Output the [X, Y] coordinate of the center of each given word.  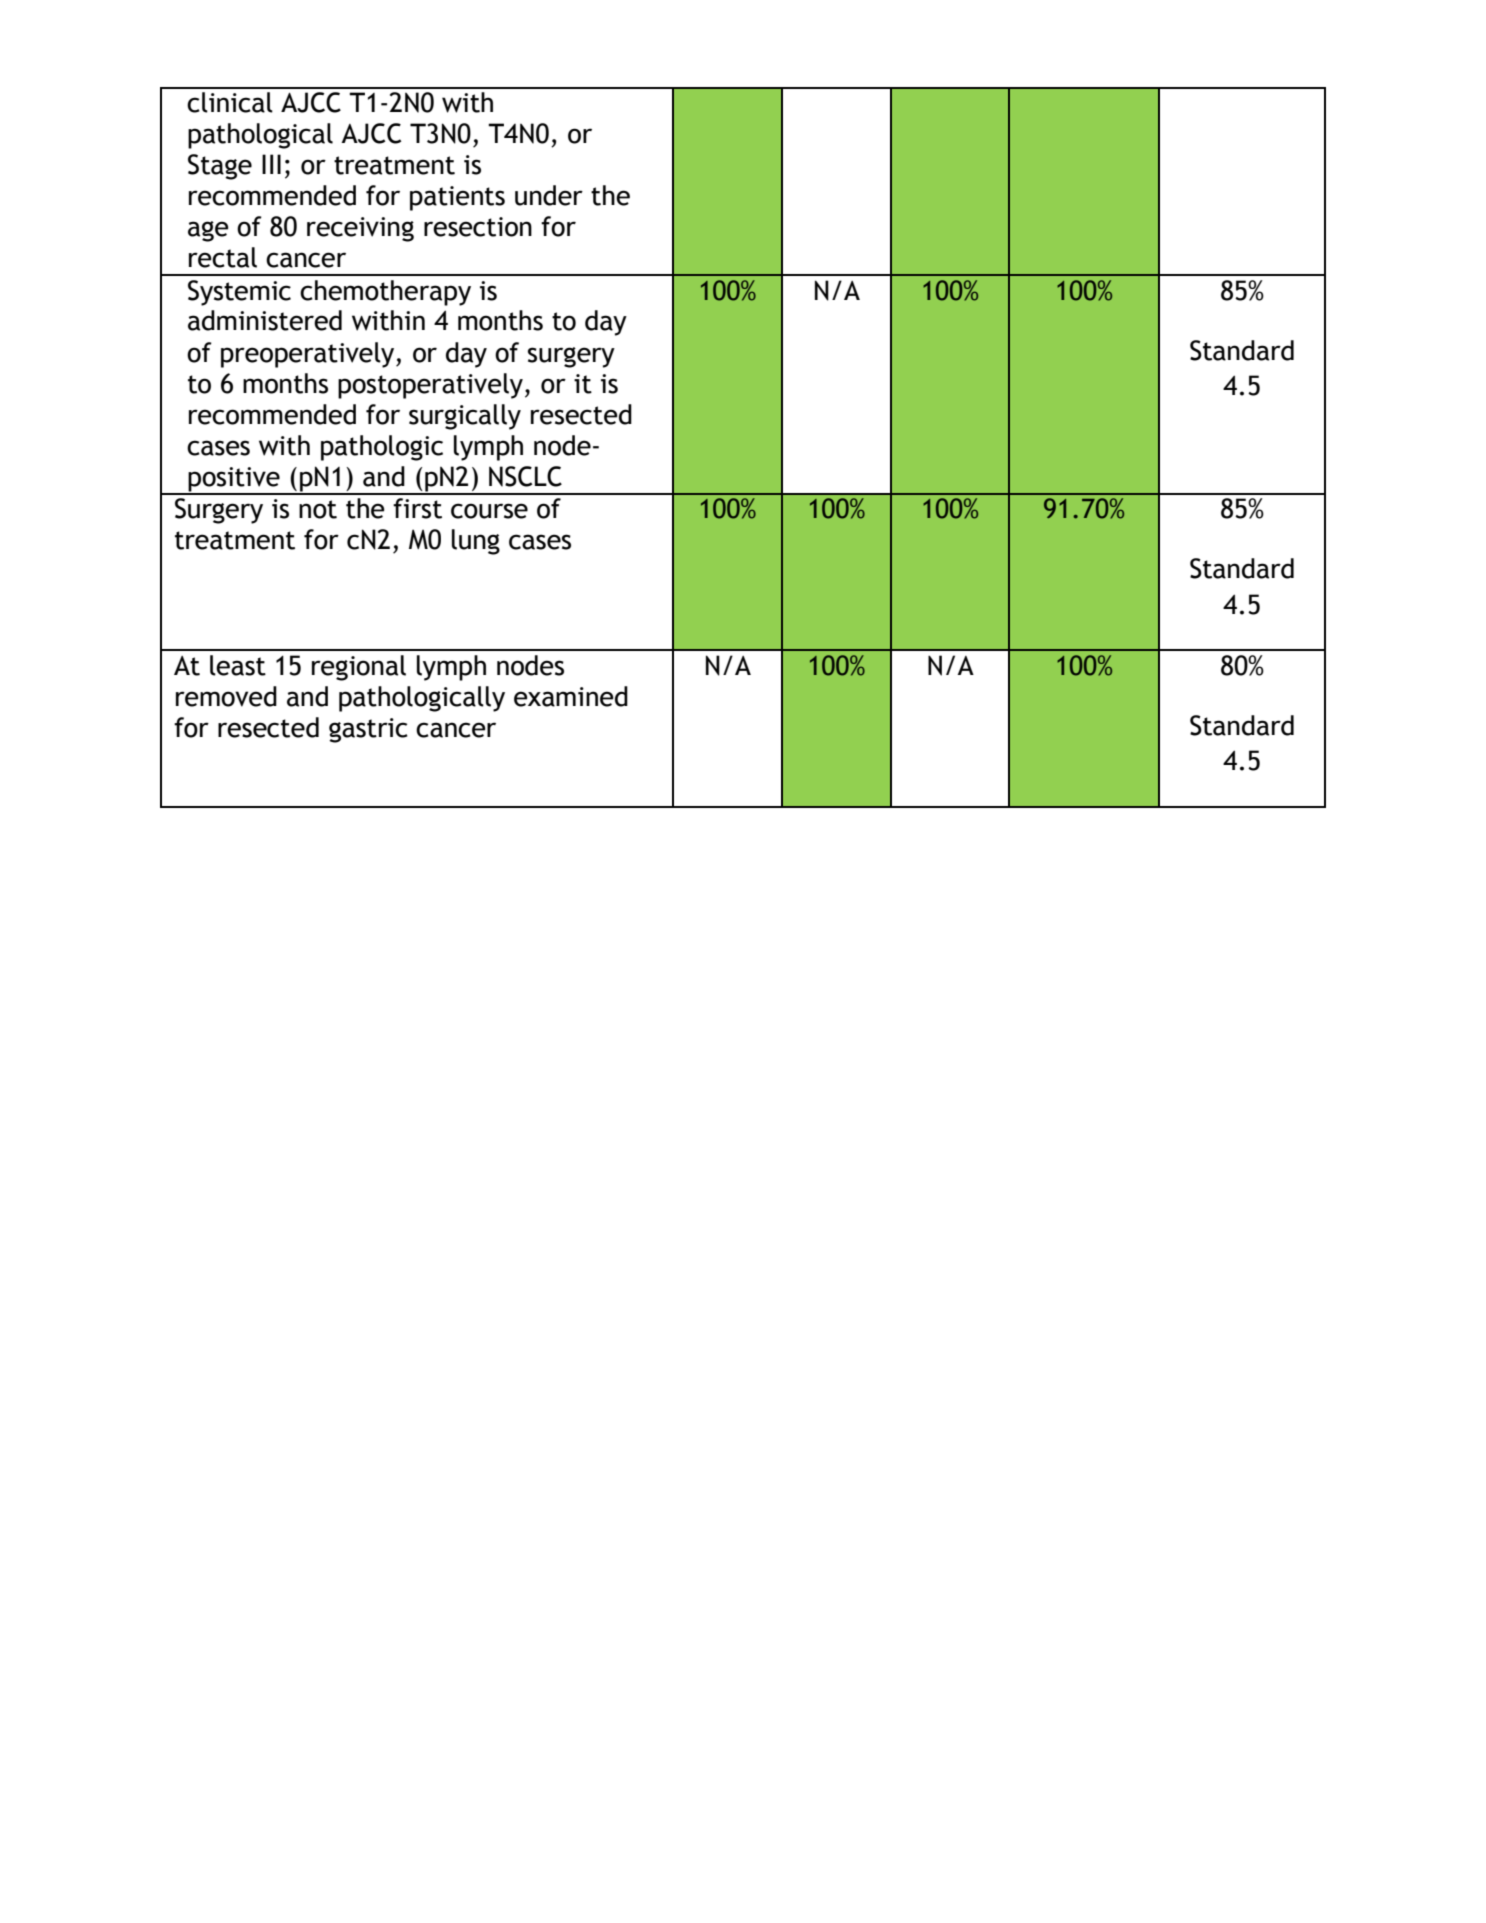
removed [226, 696]
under [549, 195]
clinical [230, 102]
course [489, 511]
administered [265, 320]
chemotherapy [385, 293]
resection [478, 227]
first [417, 508]
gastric [368, 730]
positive [234, 480]
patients [457, 198]
